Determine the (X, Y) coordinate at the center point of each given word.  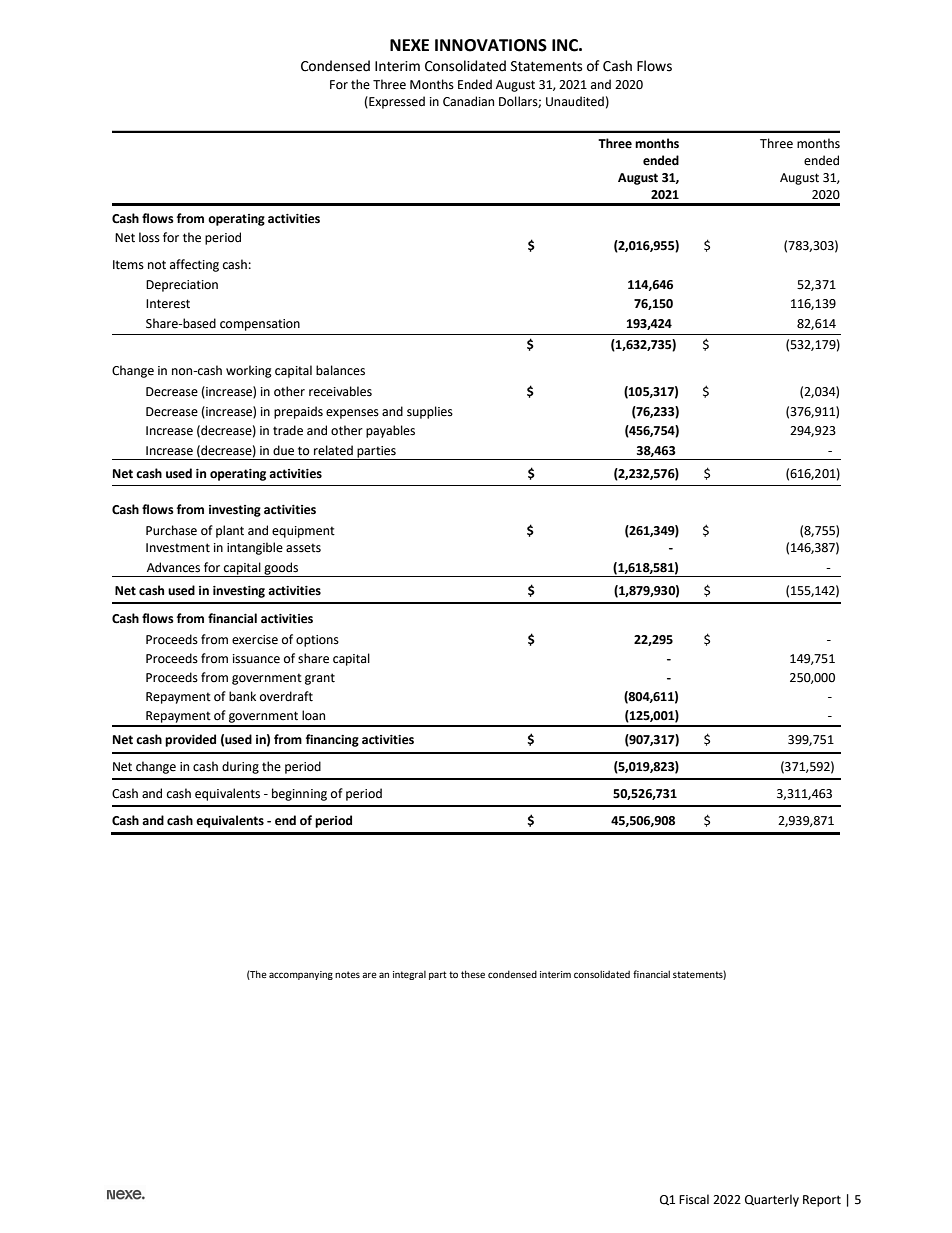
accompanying (301, 975)
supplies (430, 412)
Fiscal (694, 1199)
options (317, 641)
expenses (352, 414)
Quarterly (772, 1200)
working (249, 371)
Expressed (396, 102)
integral (409, 975)
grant (320, 679)
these (473, 974)
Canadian (468, 101)
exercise (255, 640)
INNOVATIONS (491, 45)
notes (347, 974)
